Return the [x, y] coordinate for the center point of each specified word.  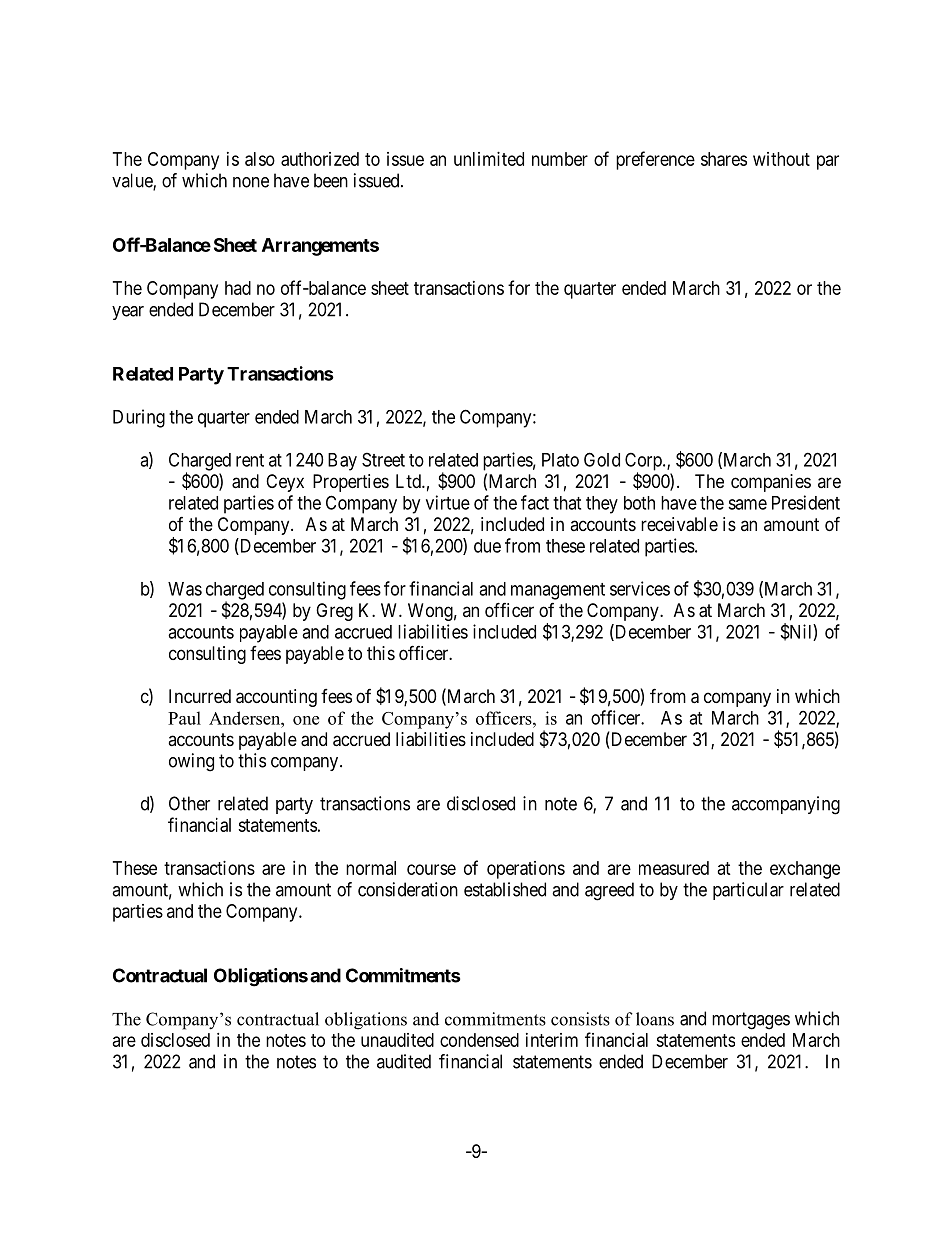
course [431, 869]
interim [552, 1040]
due [487, 546]
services [640, 588]
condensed [479, 1040]
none [251, 182]
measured [674, 868]
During [139, 418]
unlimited [489, 159]
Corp [644, 462]
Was [185, 589]
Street [383, 459]
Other [189, 803]
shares [724, 159]
